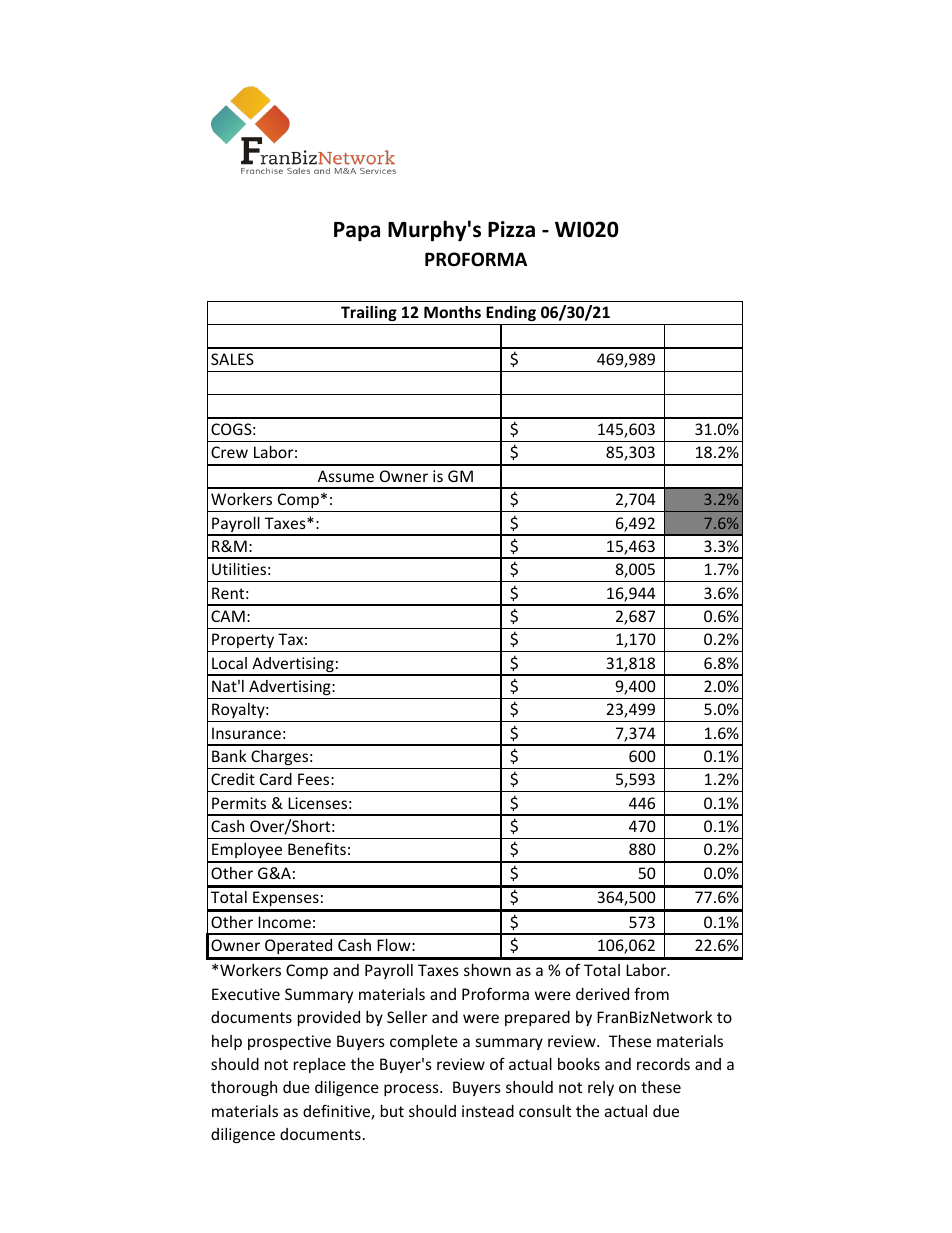 The height and width of the image is (1233, 952). Describe the element at coordinates (357, 232) in the image. I see `Papa` at that location.
